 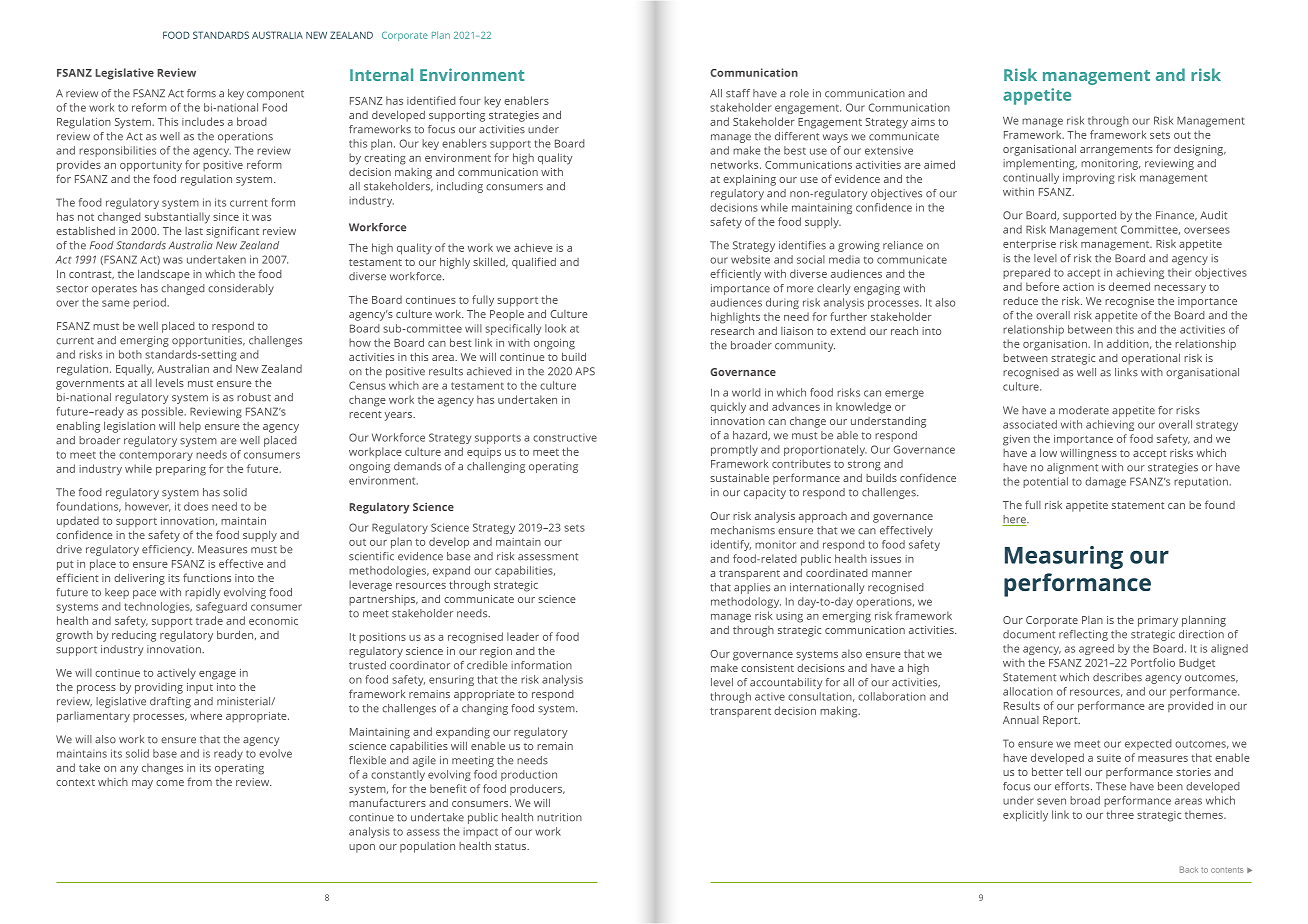 What do you see at coordinates (1151, 359) in the screenshot?
I see `operational` at bounding box center [1151, 359].
